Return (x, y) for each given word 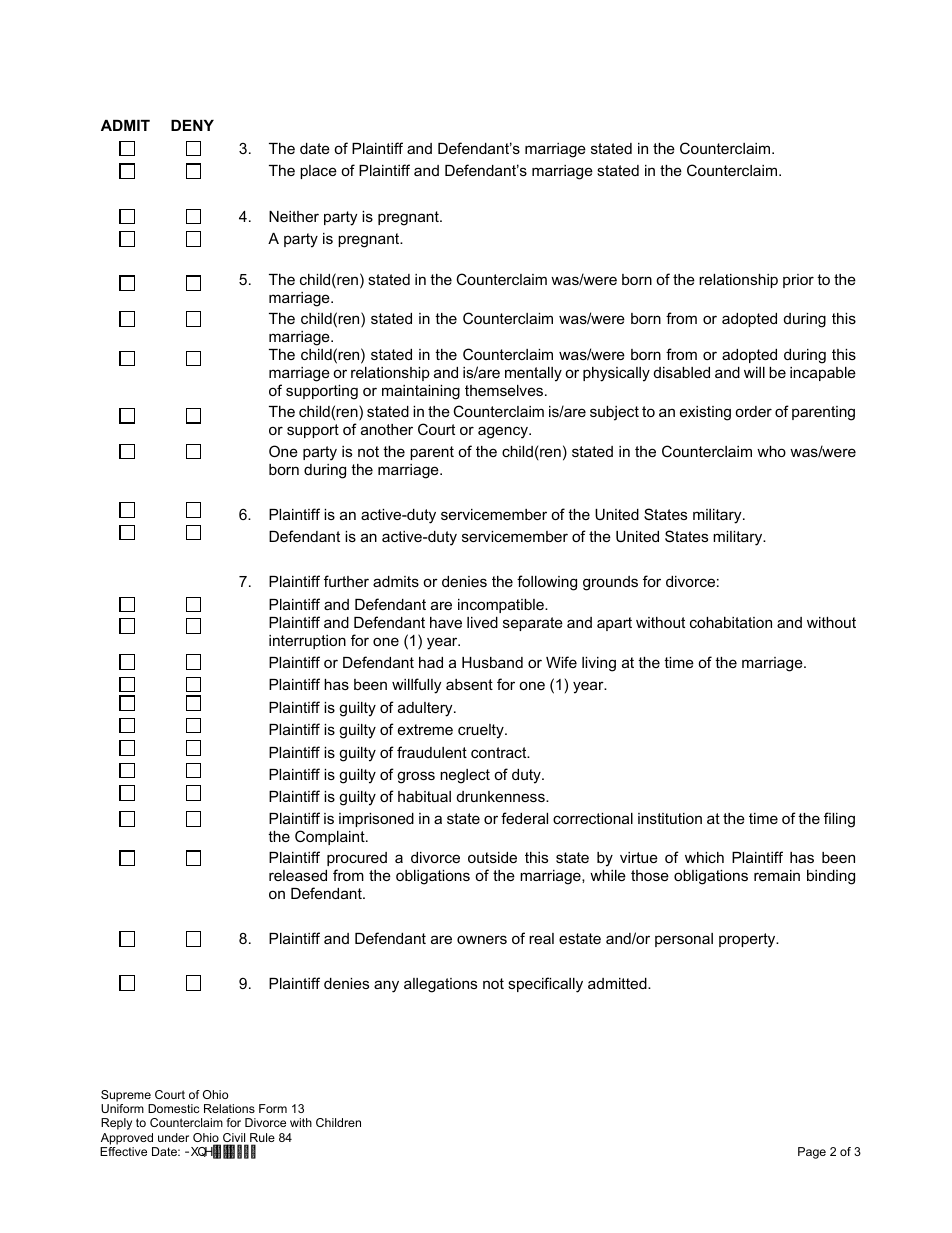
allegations (440, 985)
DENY (192, 125)
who (771, 451)
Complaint (331, 837)
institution (670, 818)
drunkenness (502, 796)
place (318, 172)
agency (504, 432)
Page (812, 1153)
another (387, 429)
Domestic (173, 1108)
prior (798, 281)
